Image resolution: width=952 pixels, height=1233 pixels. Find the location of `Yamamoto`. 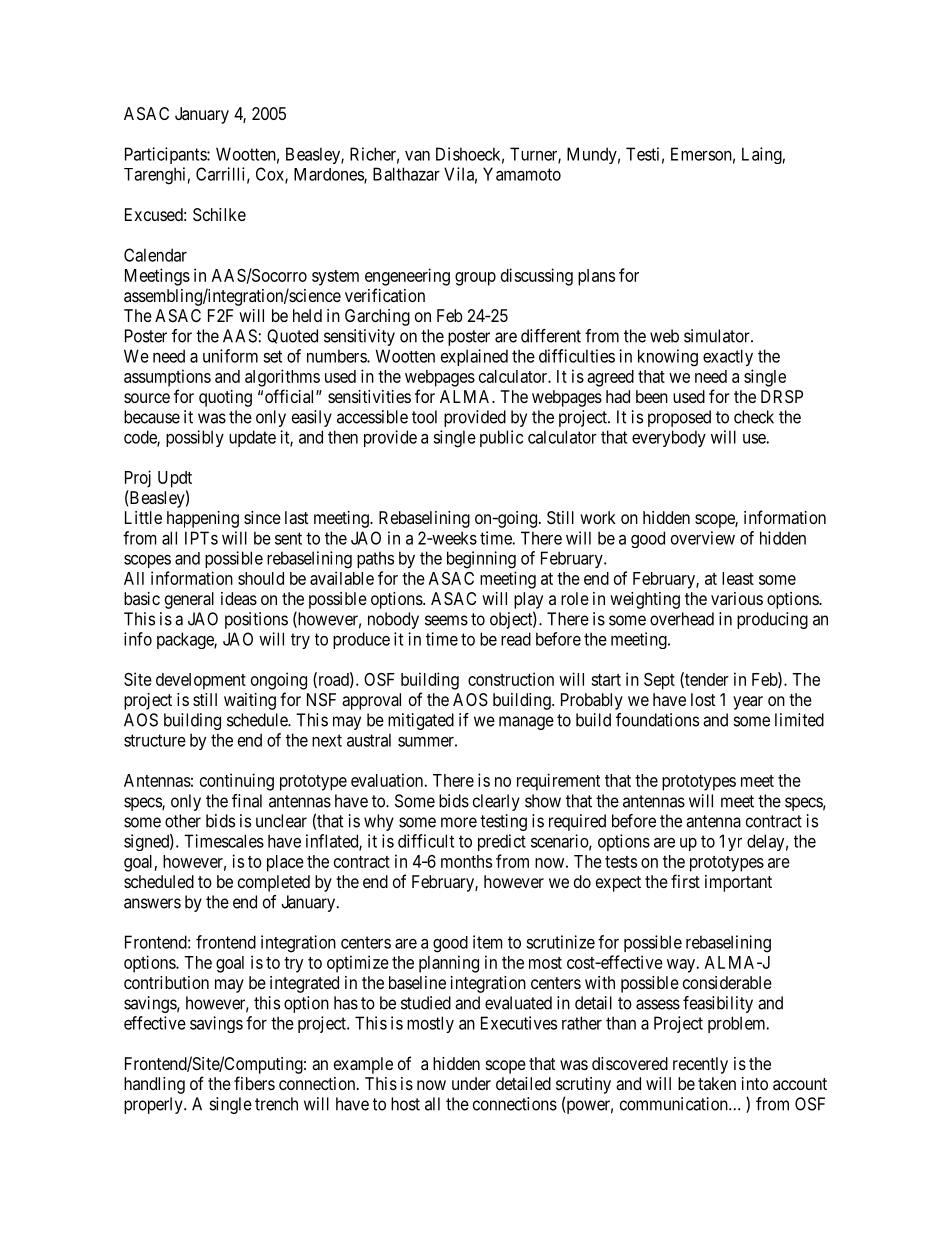

Yamamoto is located at coordinates (522, 174).
